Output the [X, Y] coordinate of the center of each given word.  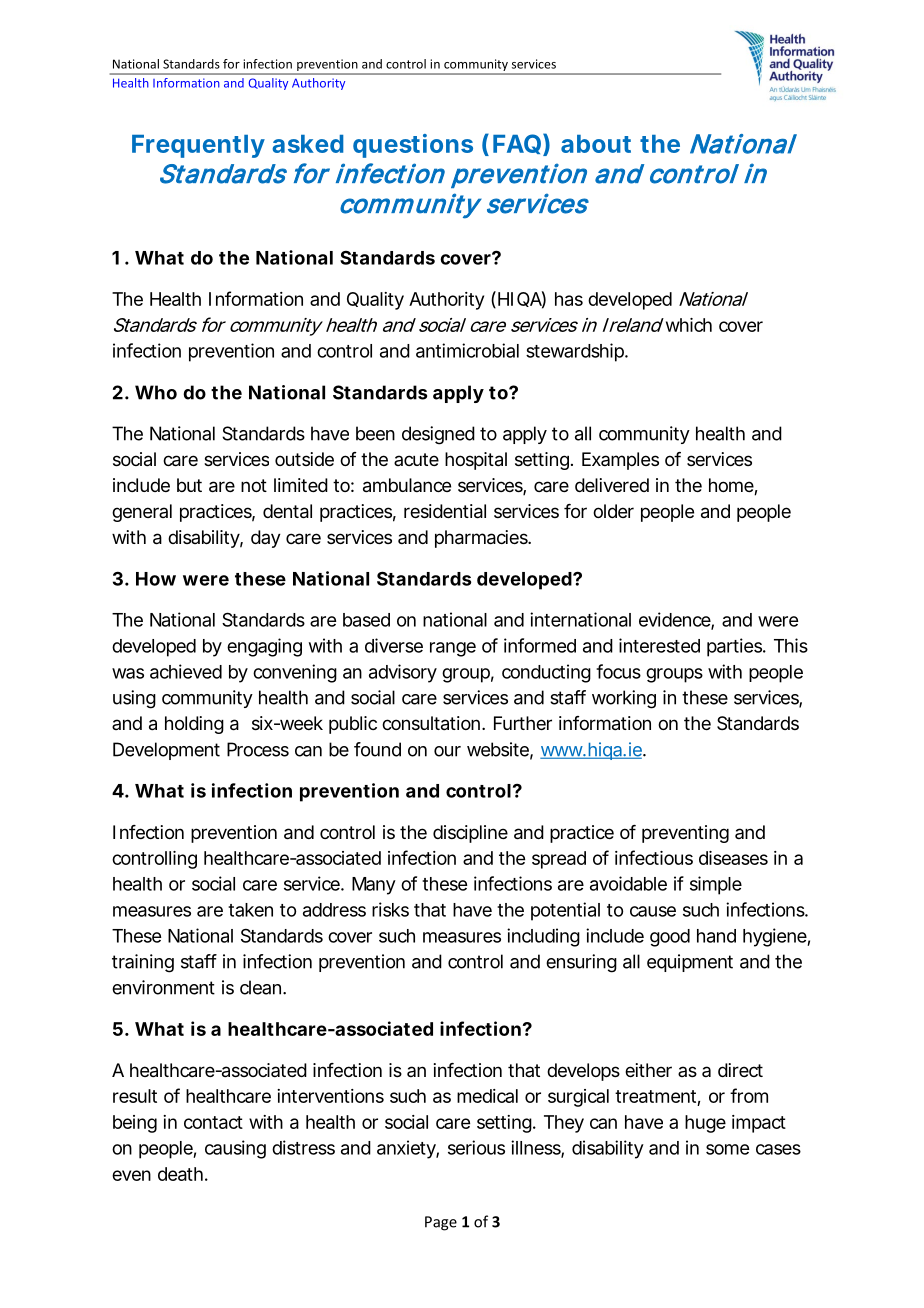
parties [736, 647]
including [543, 937]
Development [166, 751]
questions [413, 146]
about [596, 144]
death [180, 1174]
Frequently [198, 146]
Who [156, 392]
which [687, 325]
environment [163, 987]
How [156, 579]
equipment [690, 963]
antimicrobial [467, 350]
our [447, 751]
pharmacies [482, 539]
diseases [733, 858]
